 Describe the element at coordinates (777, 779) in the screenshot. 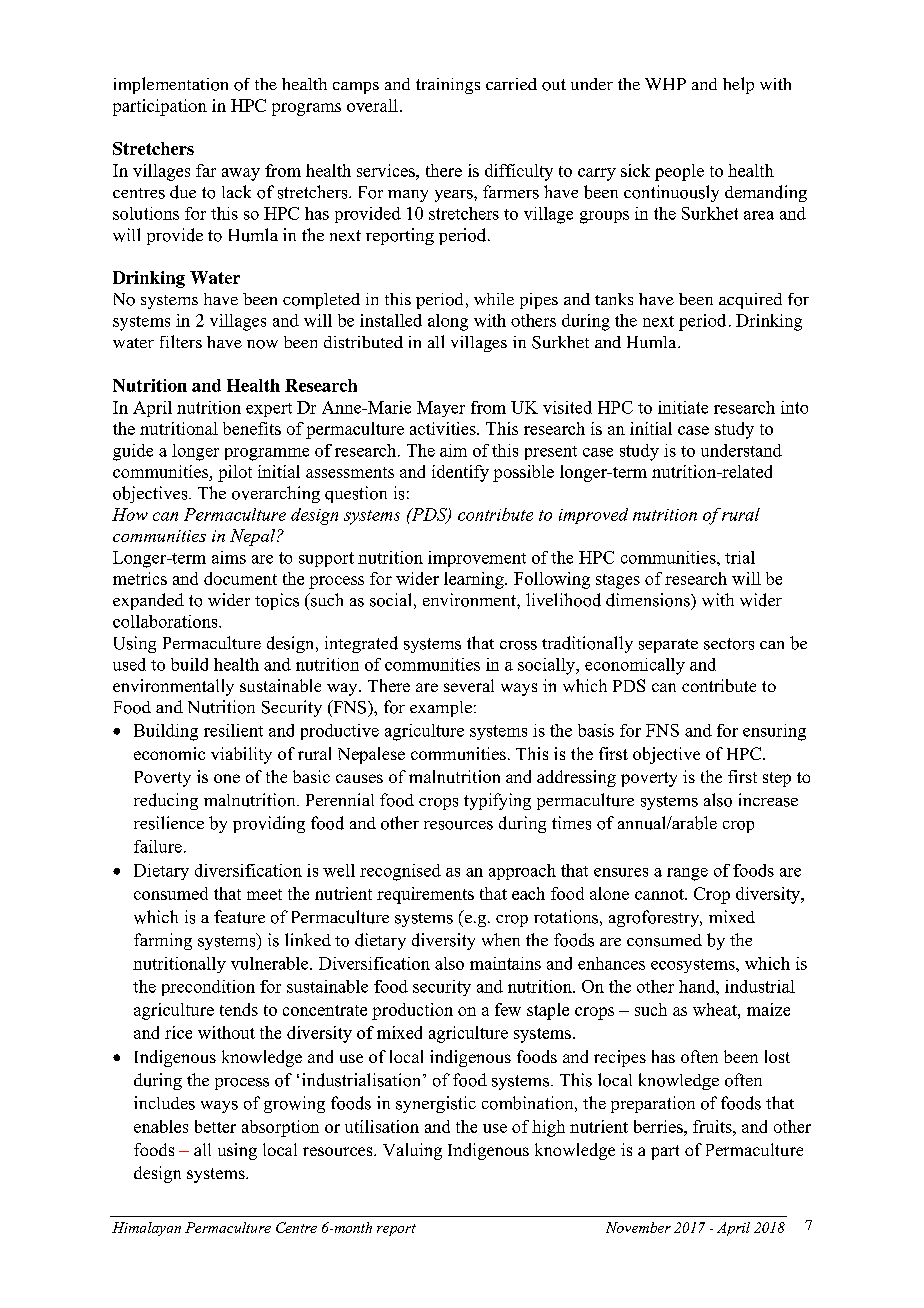

I see `step` at that location.
